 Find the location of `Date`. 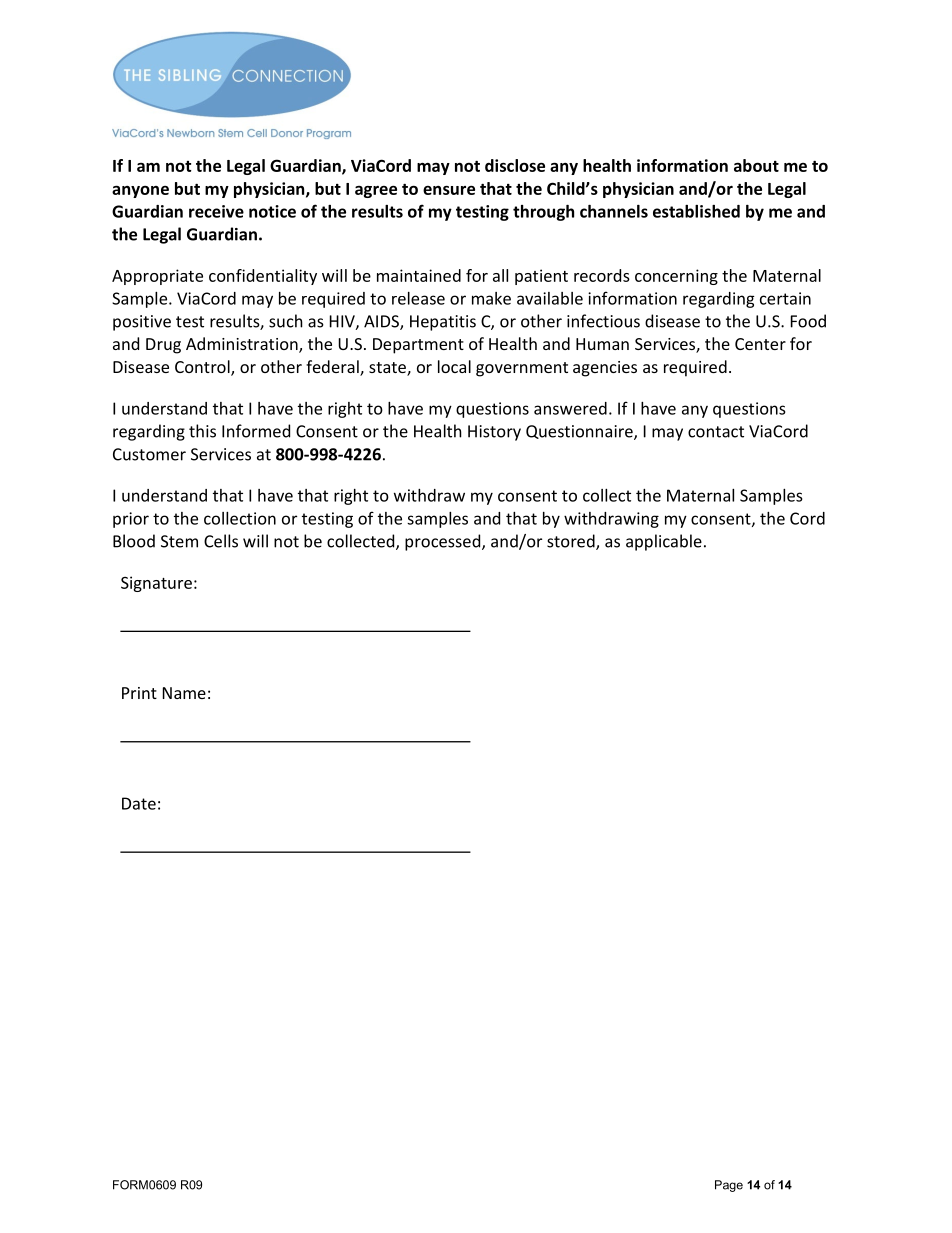

Date is located at coordinates (139, 803).
